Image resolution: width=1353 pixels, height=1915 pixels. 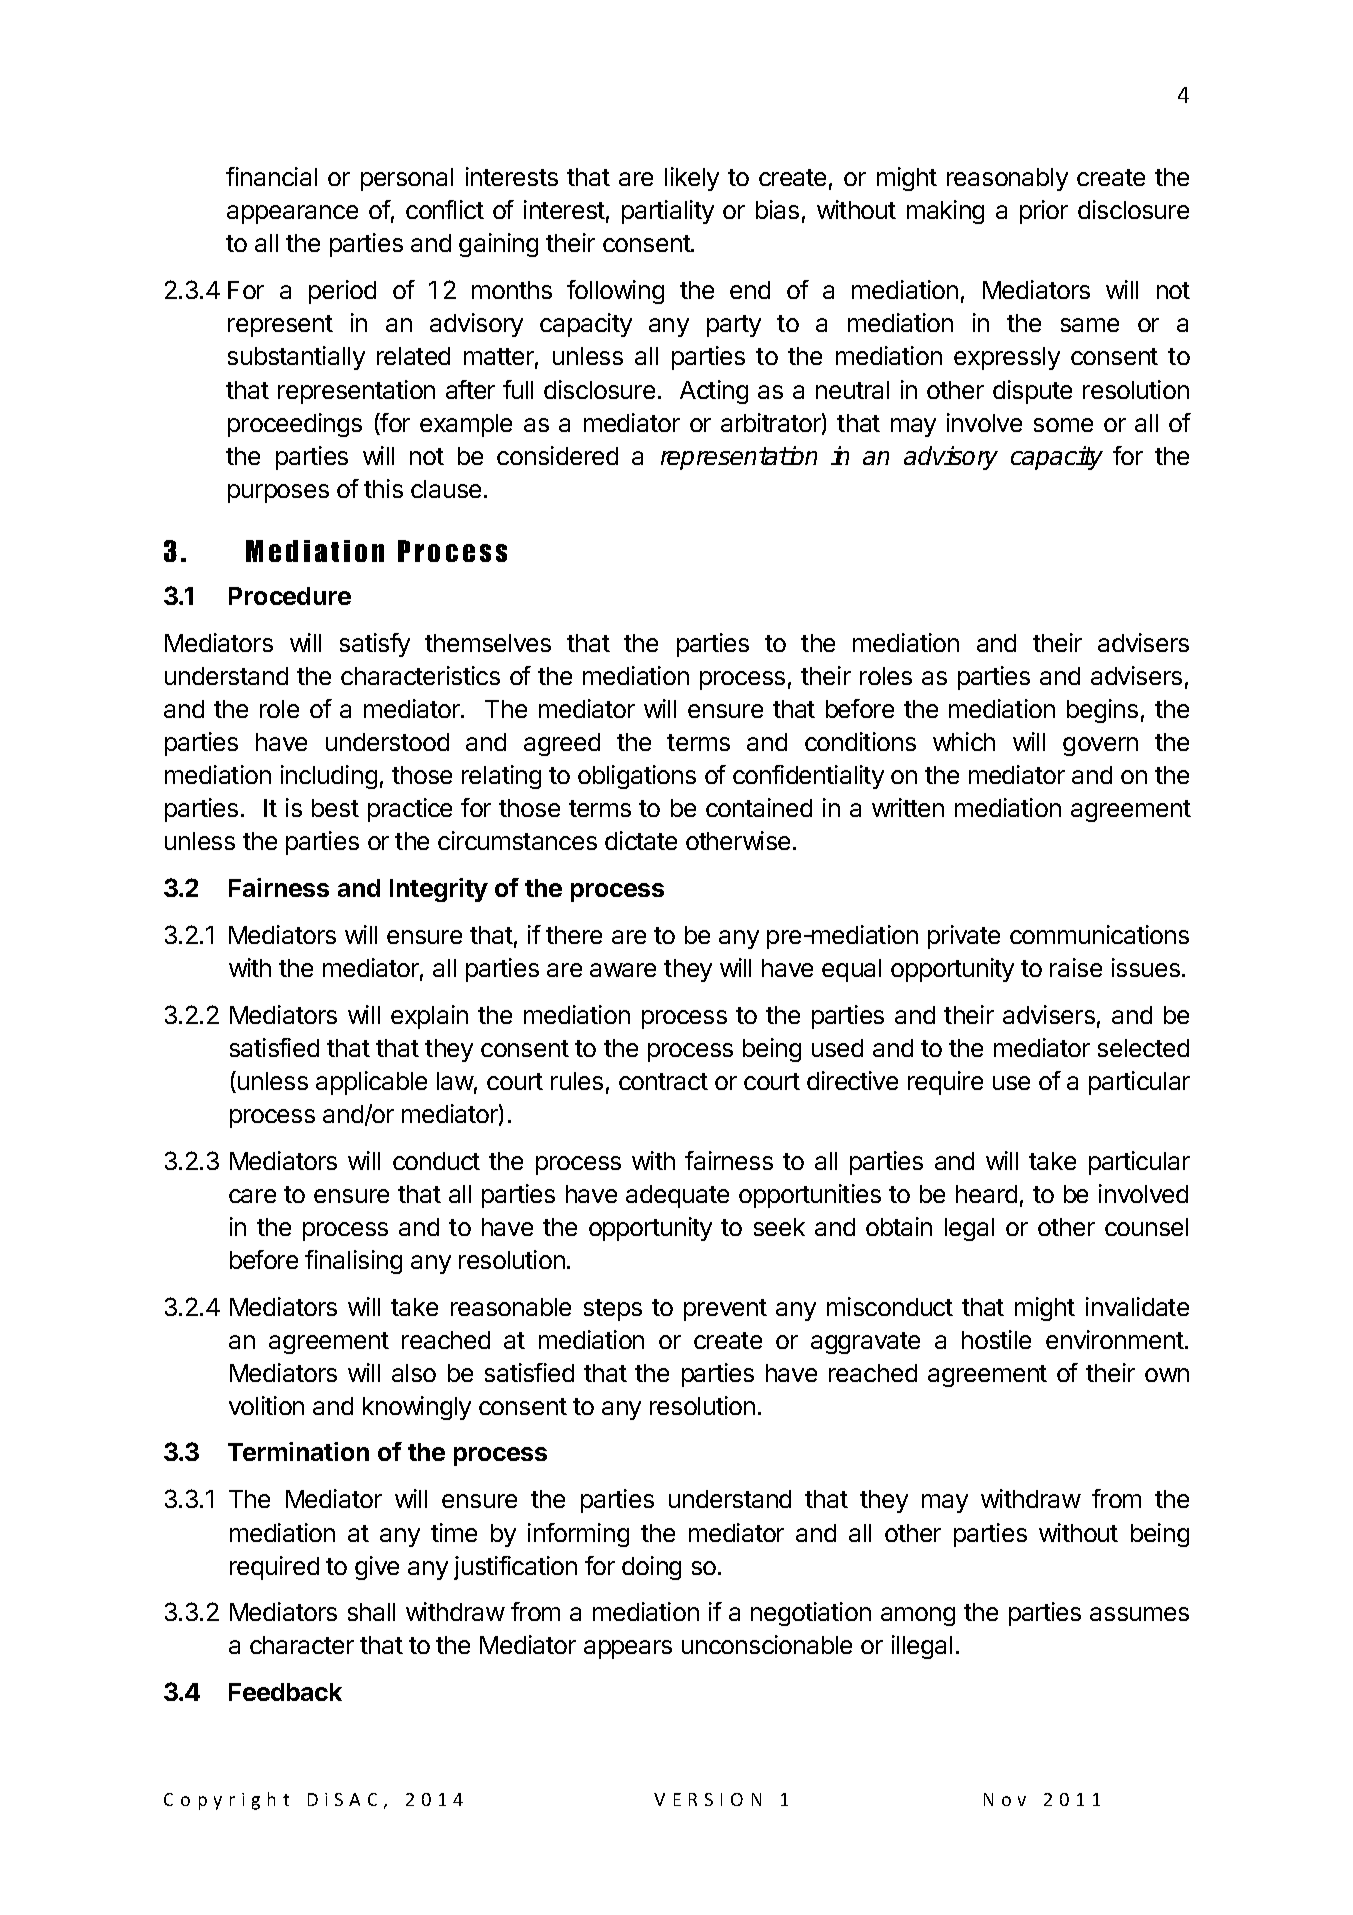 I want to click on personal, so click(x=407, y=179).
